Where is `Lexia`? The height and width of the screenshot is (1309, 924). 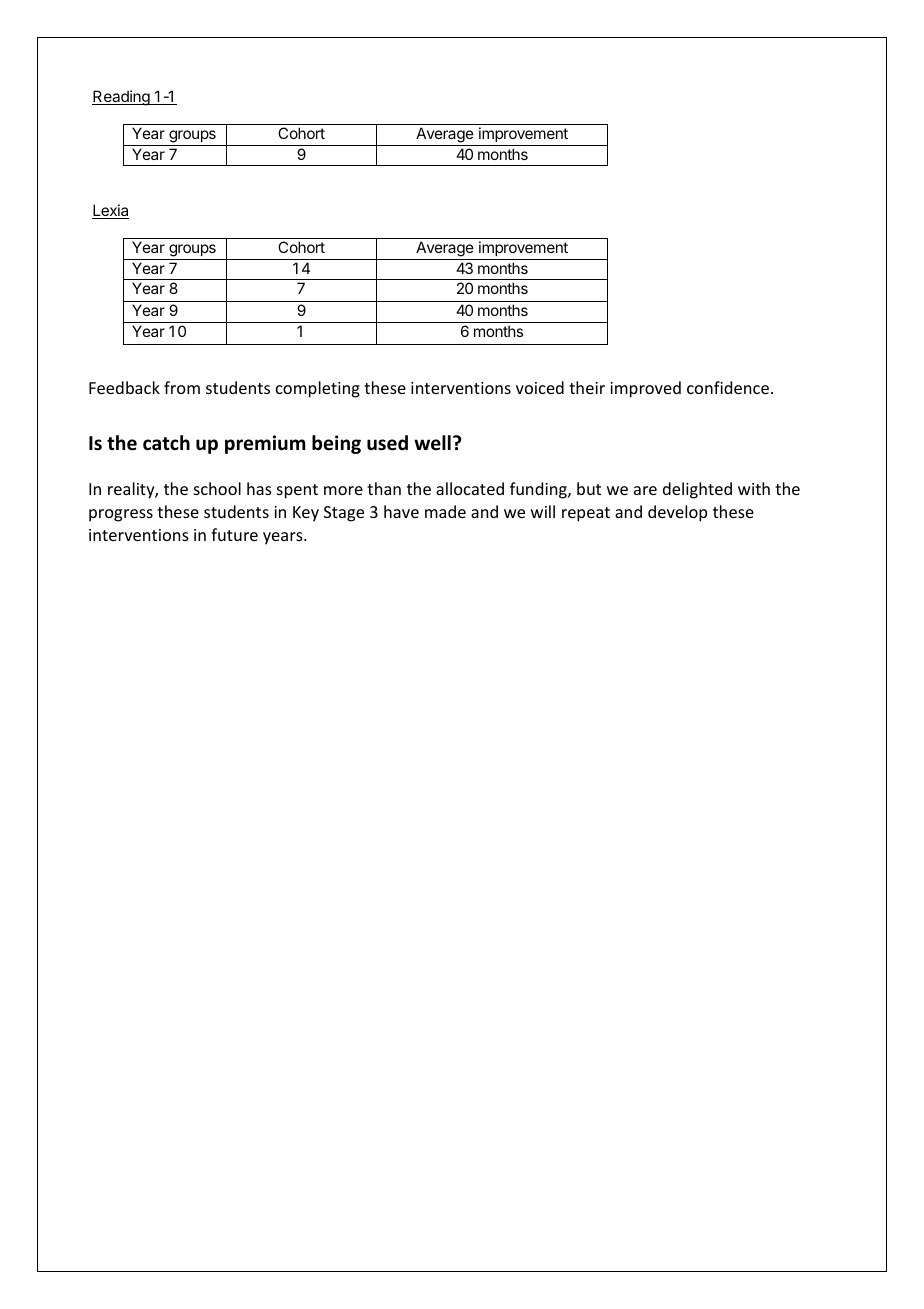 Lexia is located at coordinates (110, 211).
